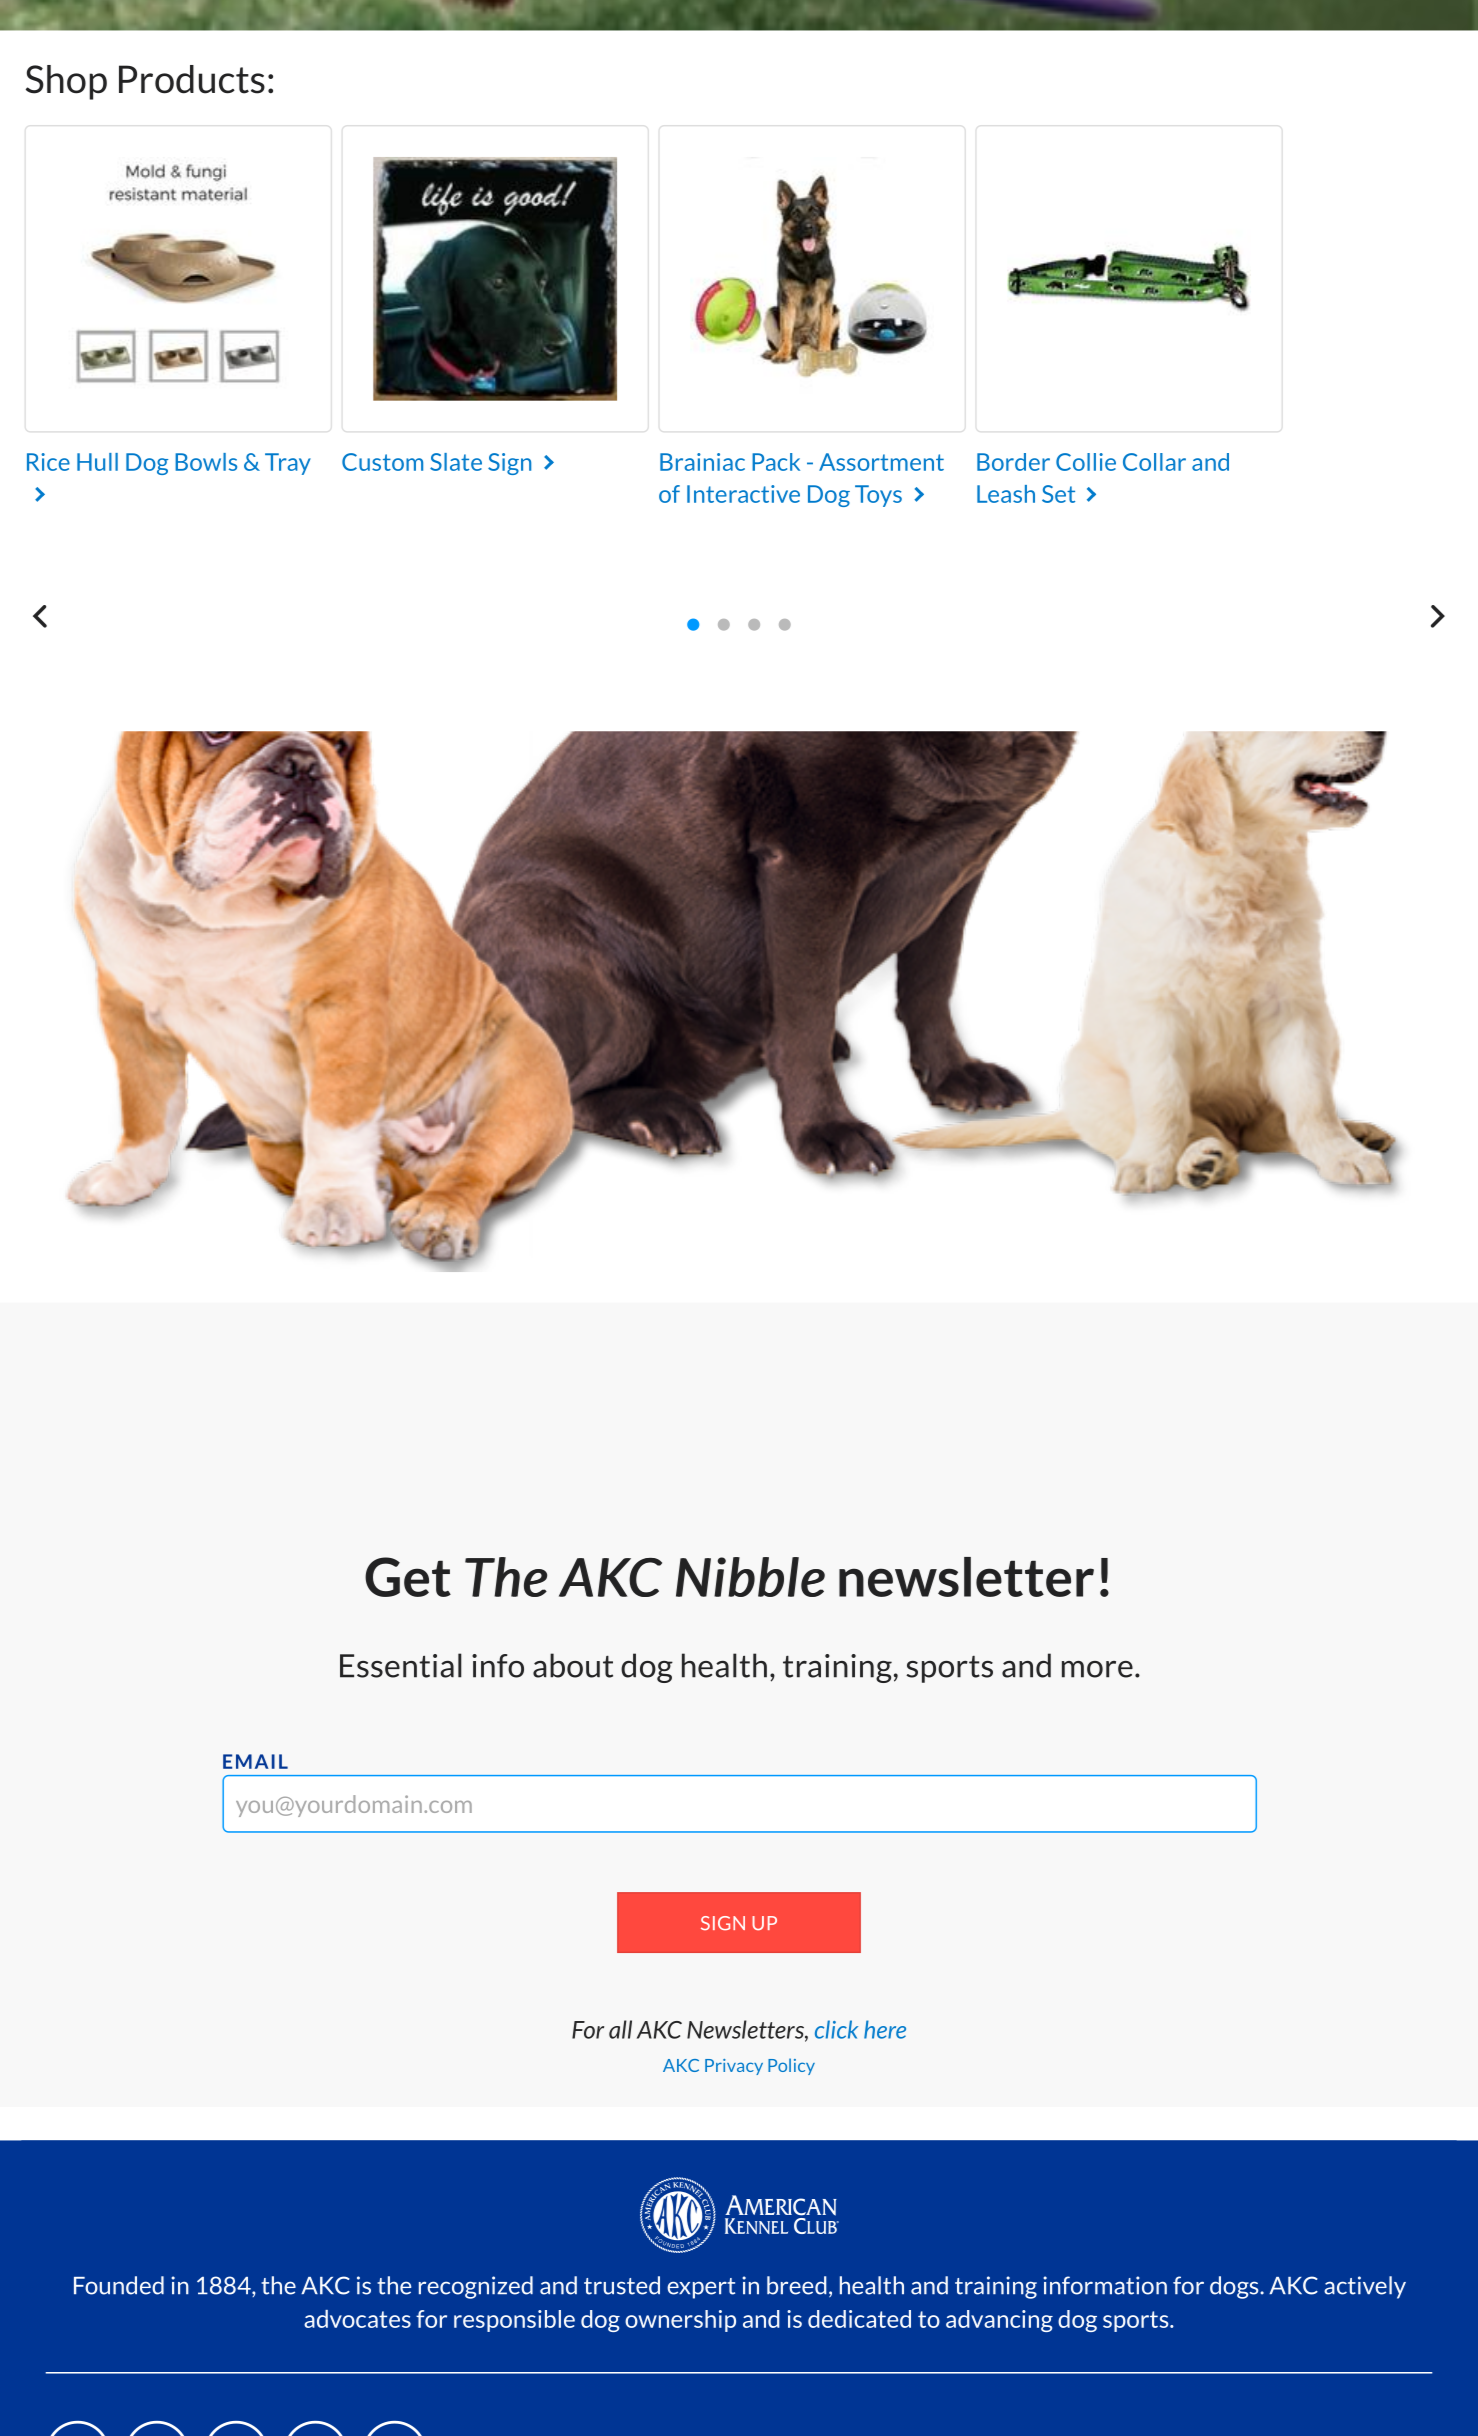 The width and height of the document is (1478, 2436). What do you see at coordinates (573, 1665) in the document?
I see `about` at bounding box center [573, 1665].
